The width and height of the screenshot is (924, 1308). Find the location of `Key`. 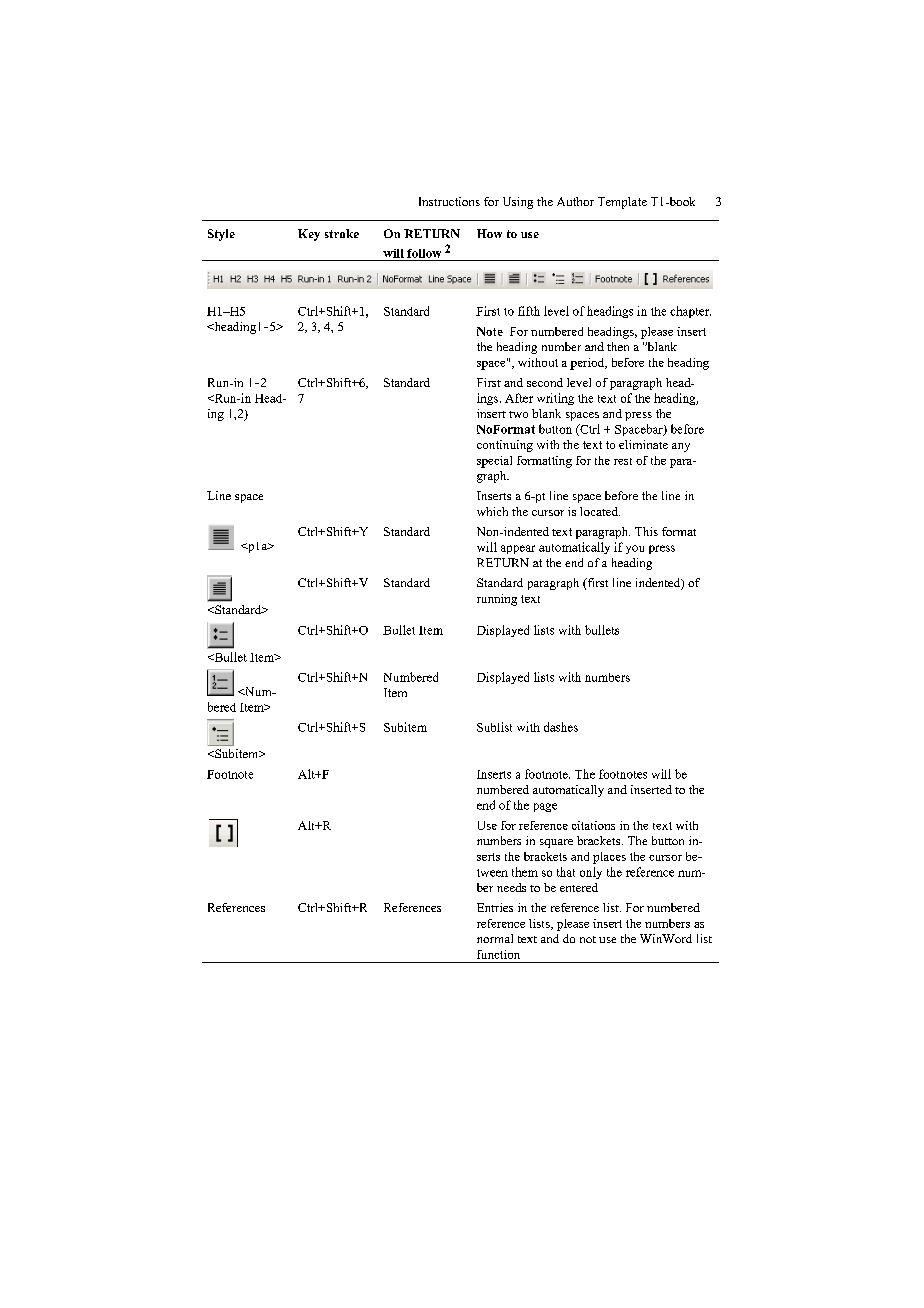

Key is located at coordinates (309, 235).
